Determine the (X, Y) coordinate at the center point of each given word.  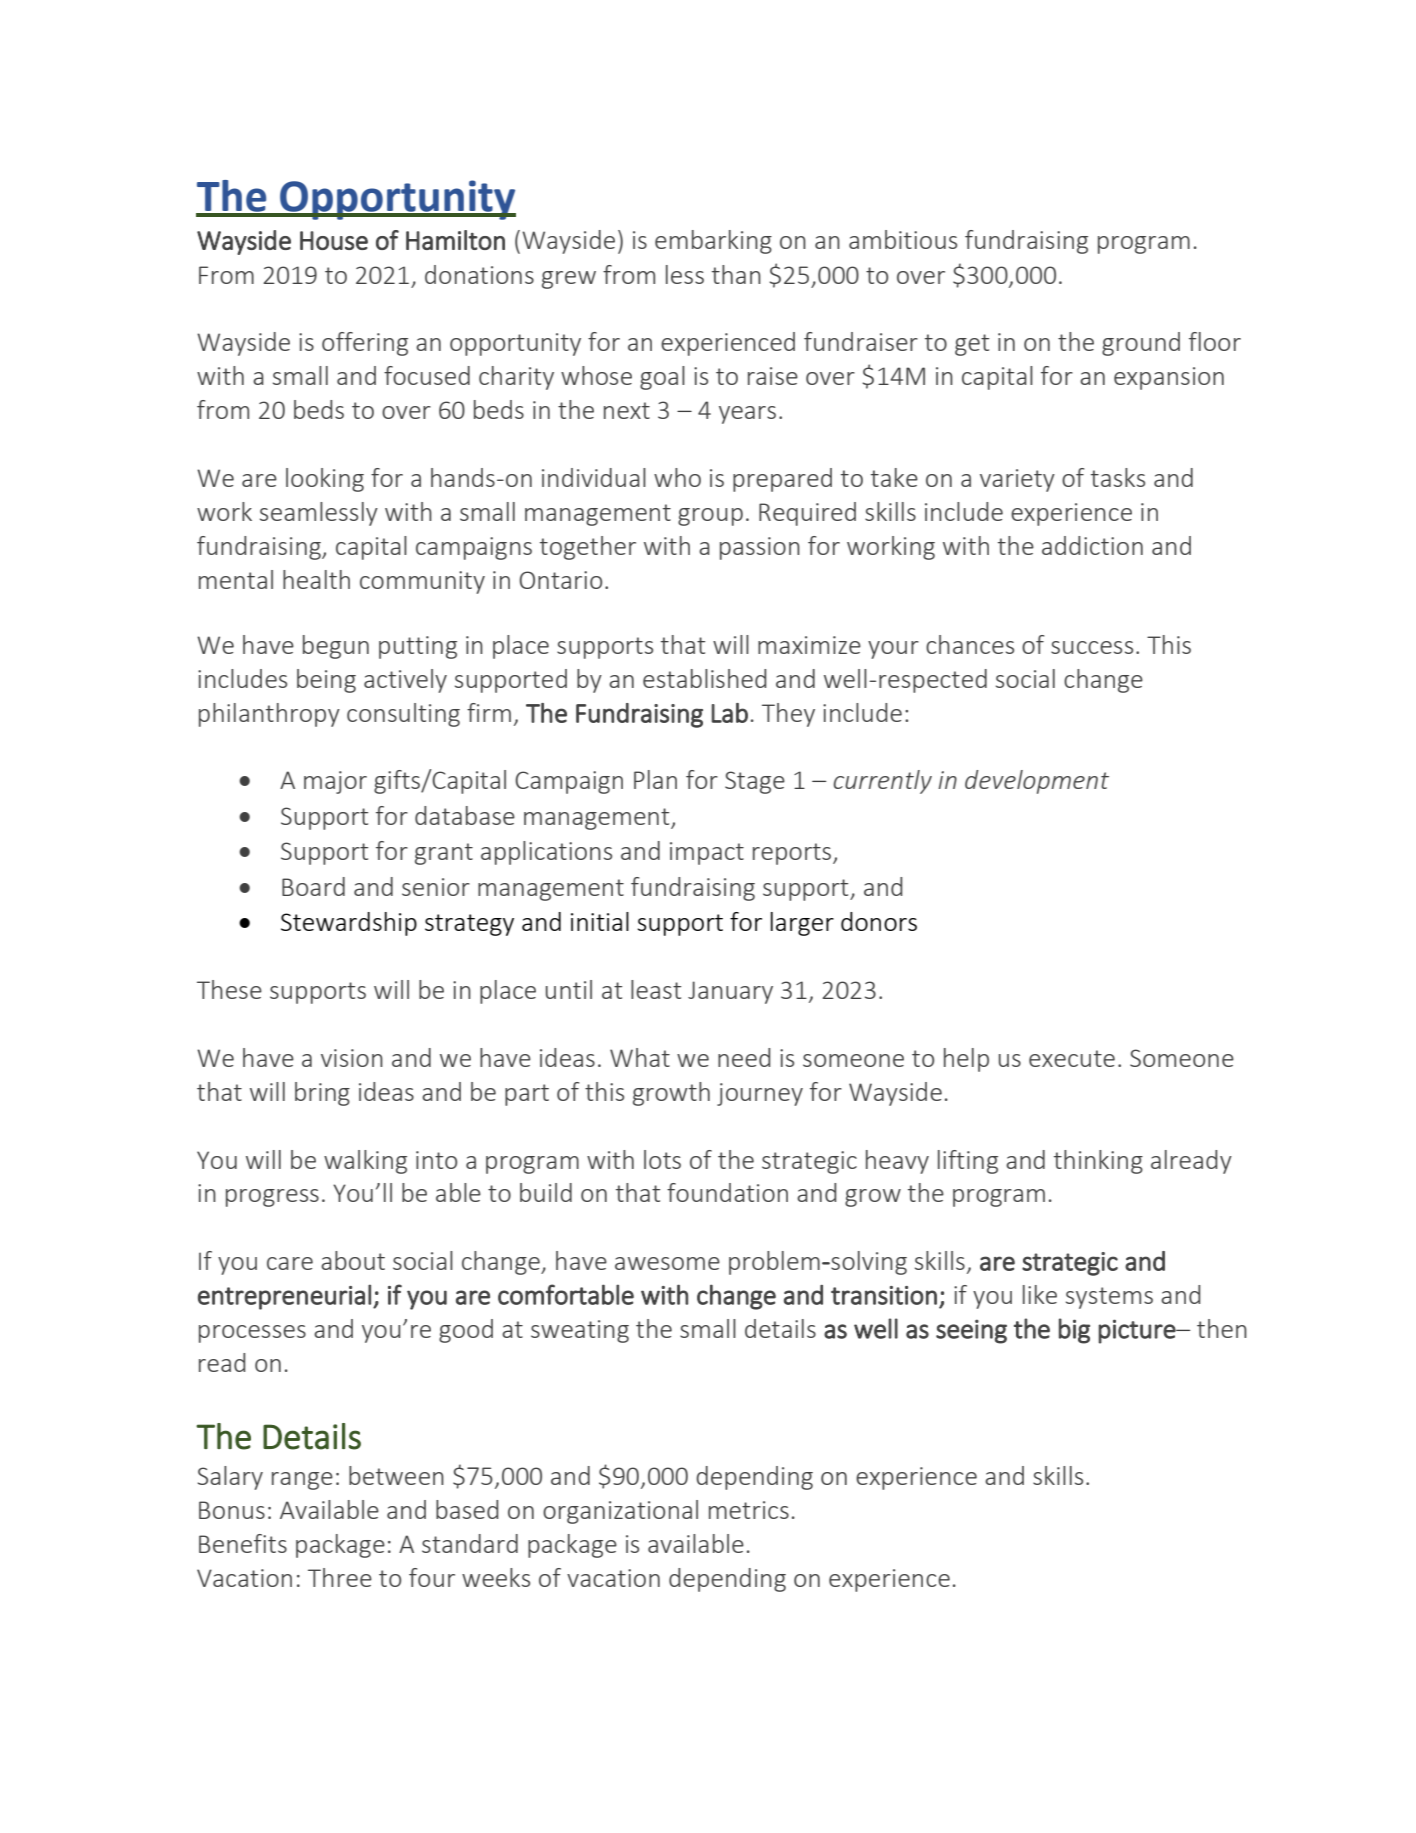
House (334, 240)
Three (340, 1577)
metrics (749, 1510)
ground (1141, 344)
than (736, 274)
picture (1137, 1331)
